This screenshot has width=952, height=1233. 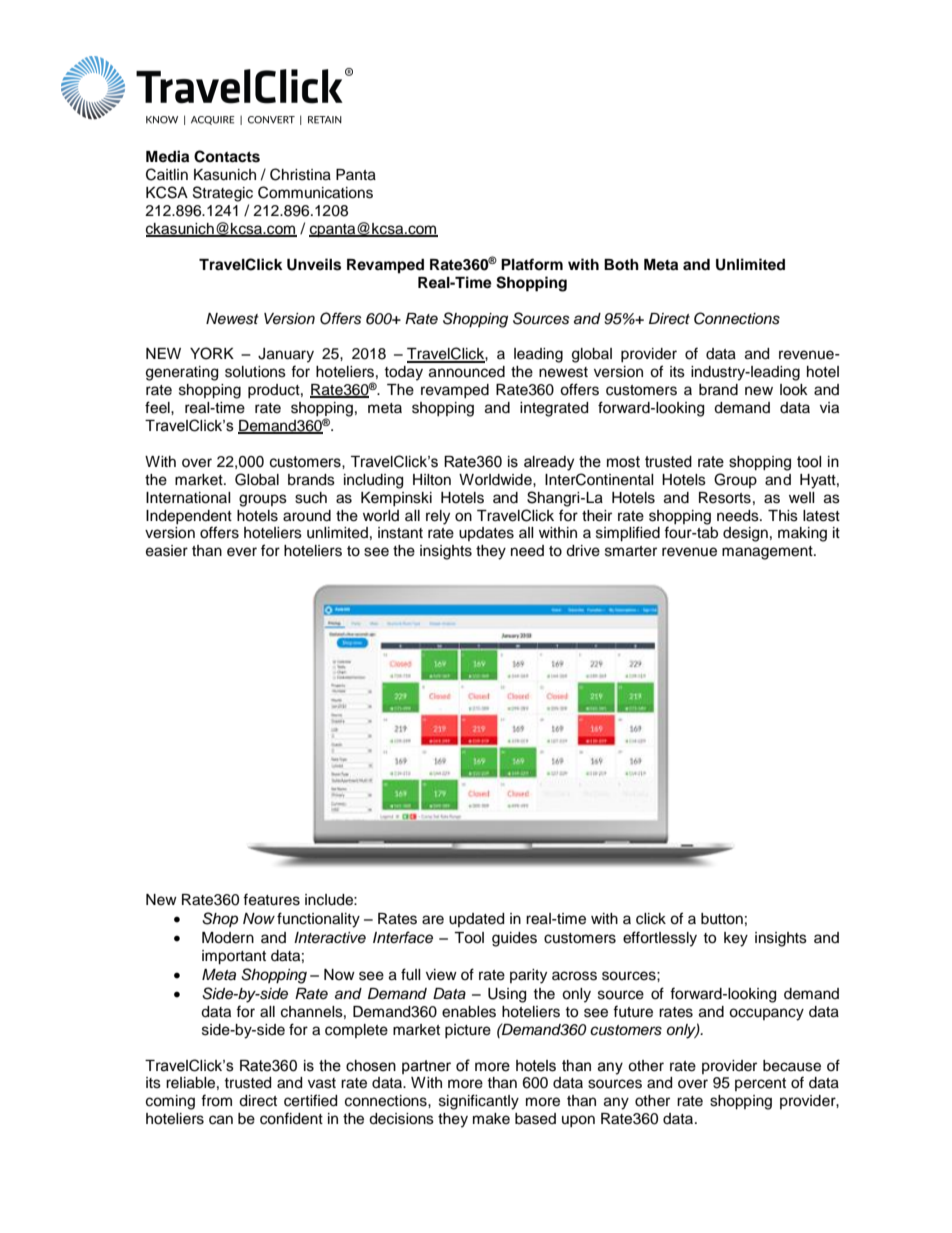 What do you see at coordinates (760, 1084) in the screenshot?
I see `percent` at bounding box center [760, 1084].
